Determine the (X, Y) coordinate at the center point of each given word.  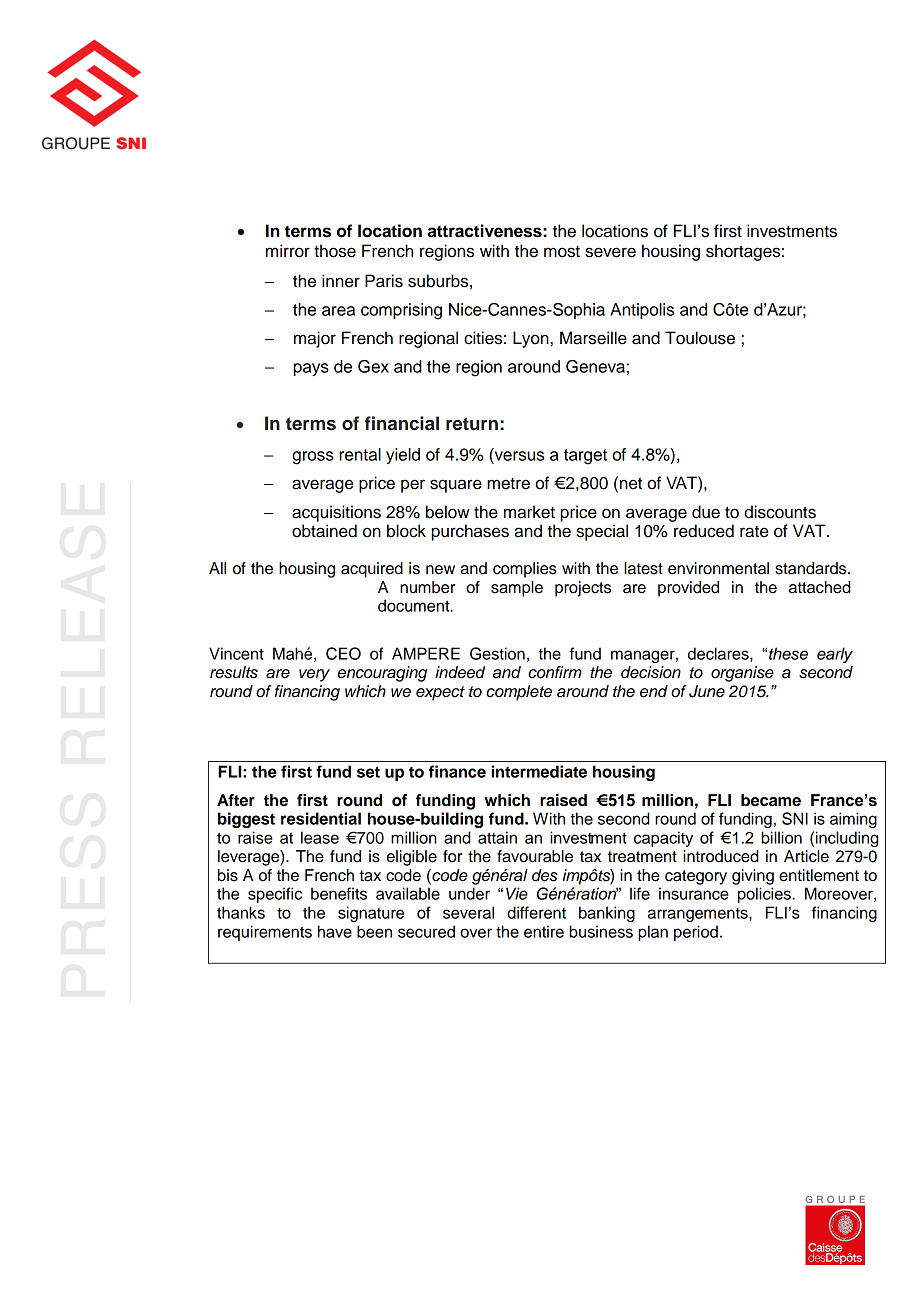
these (788, 653)
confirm (555, 672)
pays (311, 369)
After (236, 800)
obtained (324, 531)
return (472, 424)
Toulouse (700, 338)
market (529, 512)
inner (341, 281)
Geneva (595, 366)
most (562, 252)
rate (754, 532)
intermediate (539, 771)
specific (275, 895)
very (314, 675)
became (771, 800)
